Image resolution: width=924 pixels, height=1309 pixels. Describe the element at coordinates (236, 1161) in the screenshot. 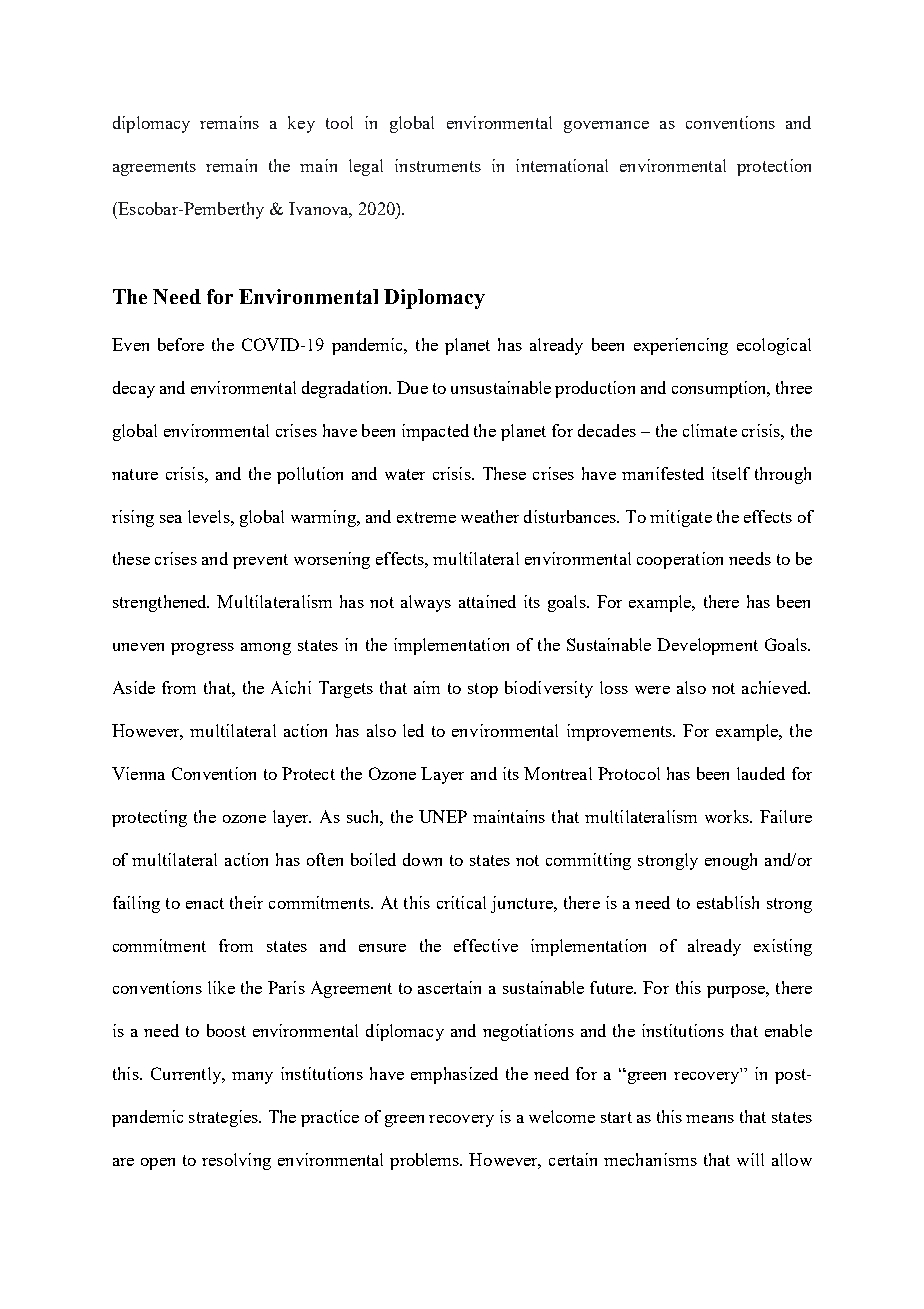

I see `resolving` at that location.
